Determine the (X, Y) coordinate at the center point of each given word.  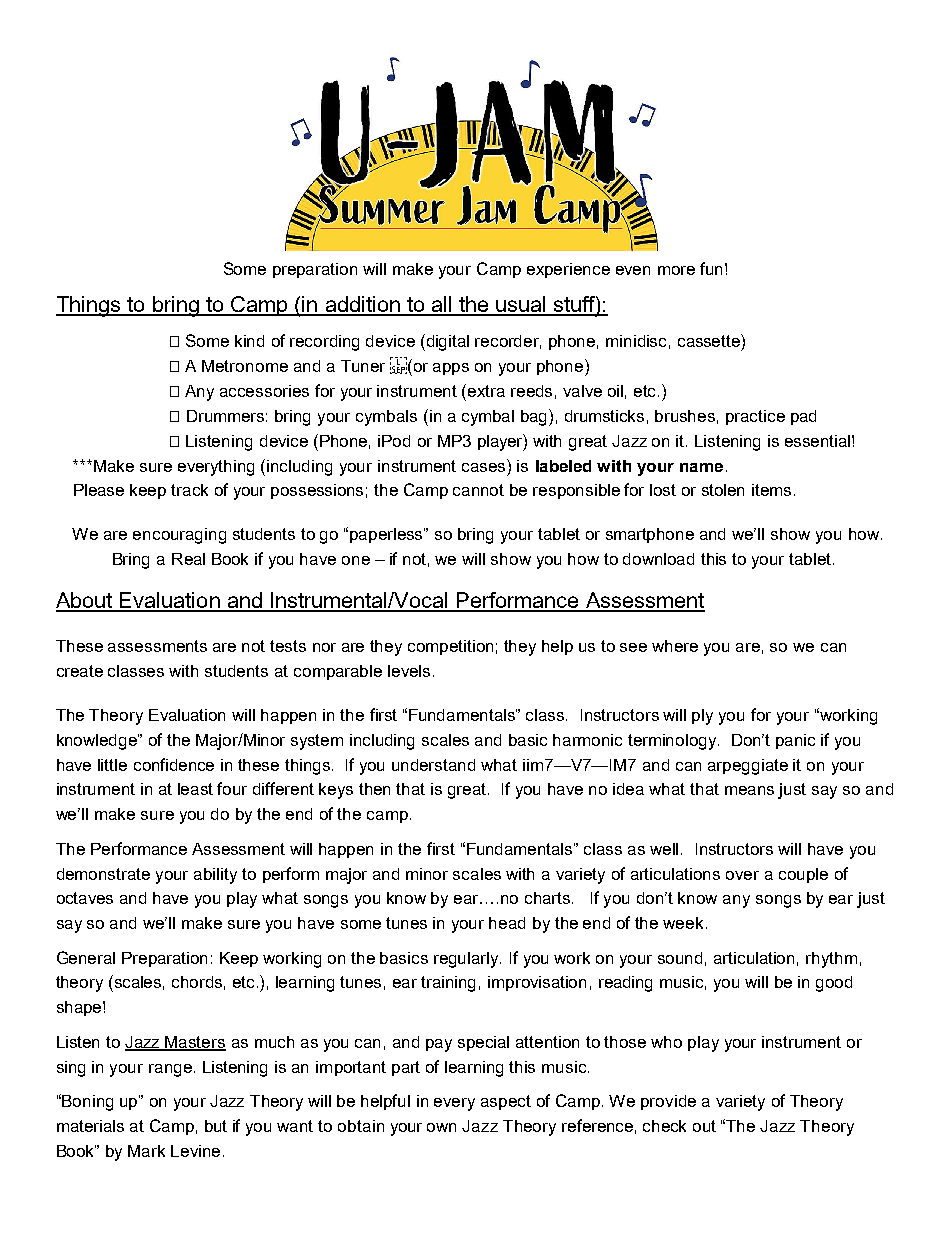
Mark (146, 1151)
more (676, 270)
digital (446, 342)
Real (188, 559)
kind (249, 341)
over (742, 875)
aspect (506, 1102)
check (664, 1126)
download (658, 559)
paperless (387, 535)
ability (215, 876)
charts (549, 898)
